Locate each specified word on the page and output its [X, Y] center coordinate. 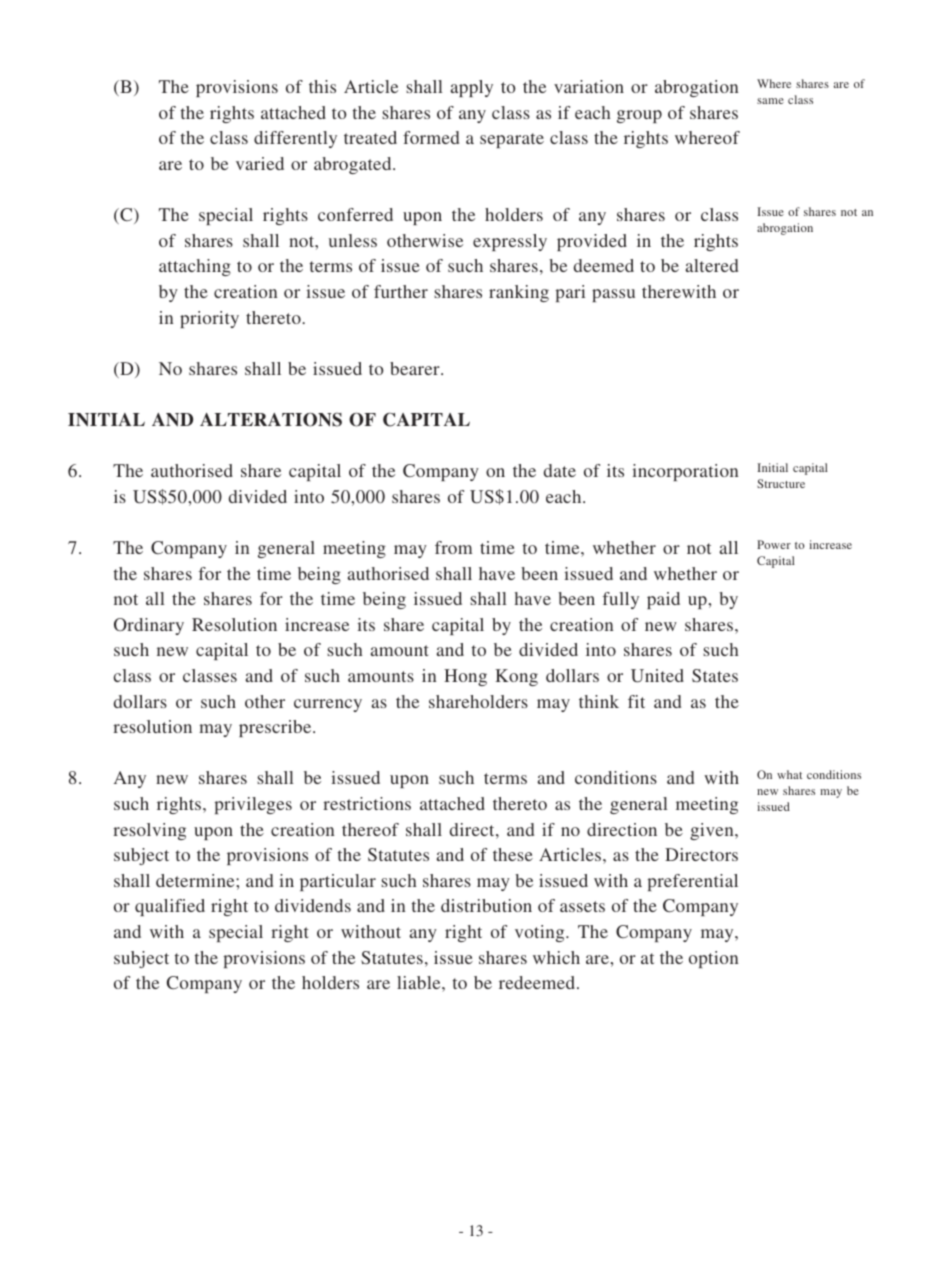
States [715, 675]
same [770, 101]
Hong [465, 677]
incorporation [685, 472]
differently [295, 139]
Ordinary [149, 626]
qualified [170, 907]
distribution [486, 905]
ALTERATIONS [271, 420]
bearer [416, 368]
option [713, 959]
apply [471, 88]
